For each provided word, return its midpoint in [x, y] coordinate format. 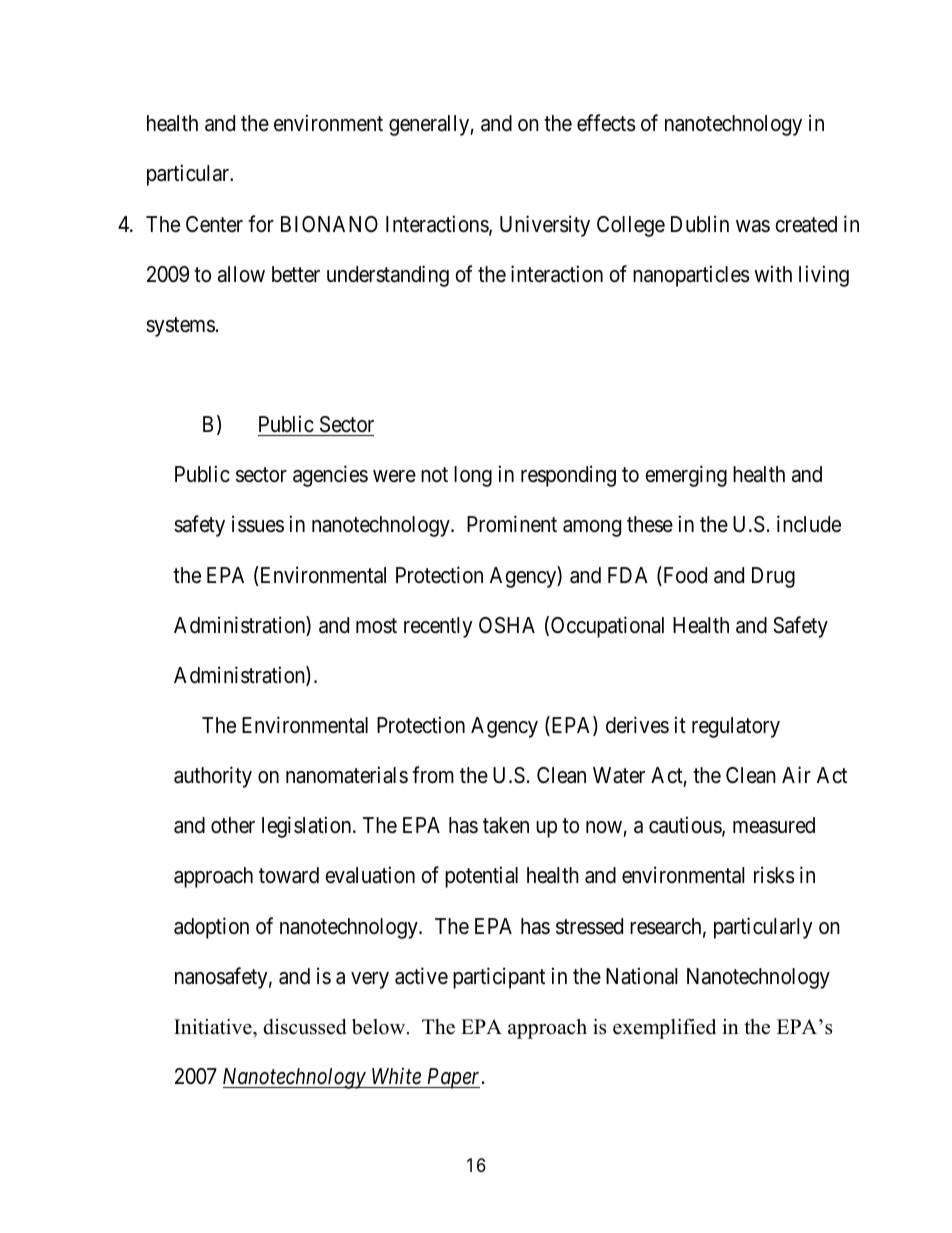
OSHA [507, 625]
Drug [773, 577]
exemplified [664, 1029]
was [753, 226]
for [261, 224]
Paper [454, 1078]
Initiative [214, 1027]
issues [258, 524]
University [545, 226]
